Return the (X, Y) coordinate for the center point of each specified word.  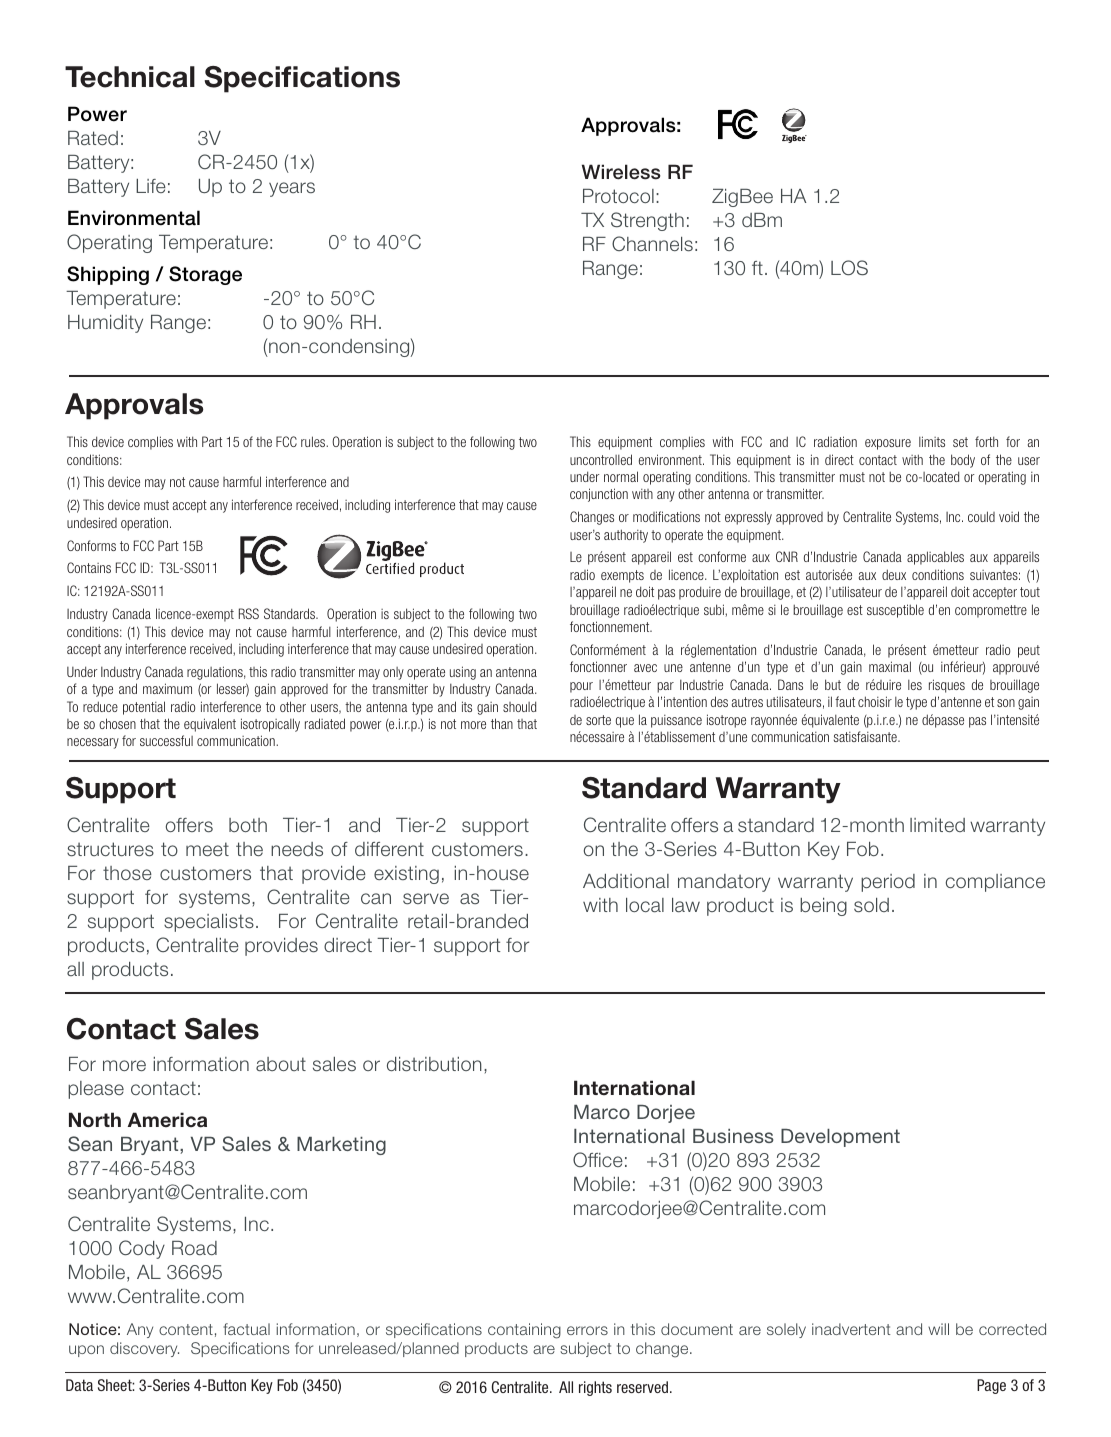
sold (871, 905)
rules (314, 441)
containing (524, 1331)
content (186, 1329)
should (519, 706)
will (938, 1329)
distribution (434, 1064)
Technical (130, 77)
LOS (849, 268)
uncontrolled (601, 459)
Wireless (621, 172)
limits (932, 441)
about (281, 1064)
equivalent (210, 725)
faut (845, 701)
